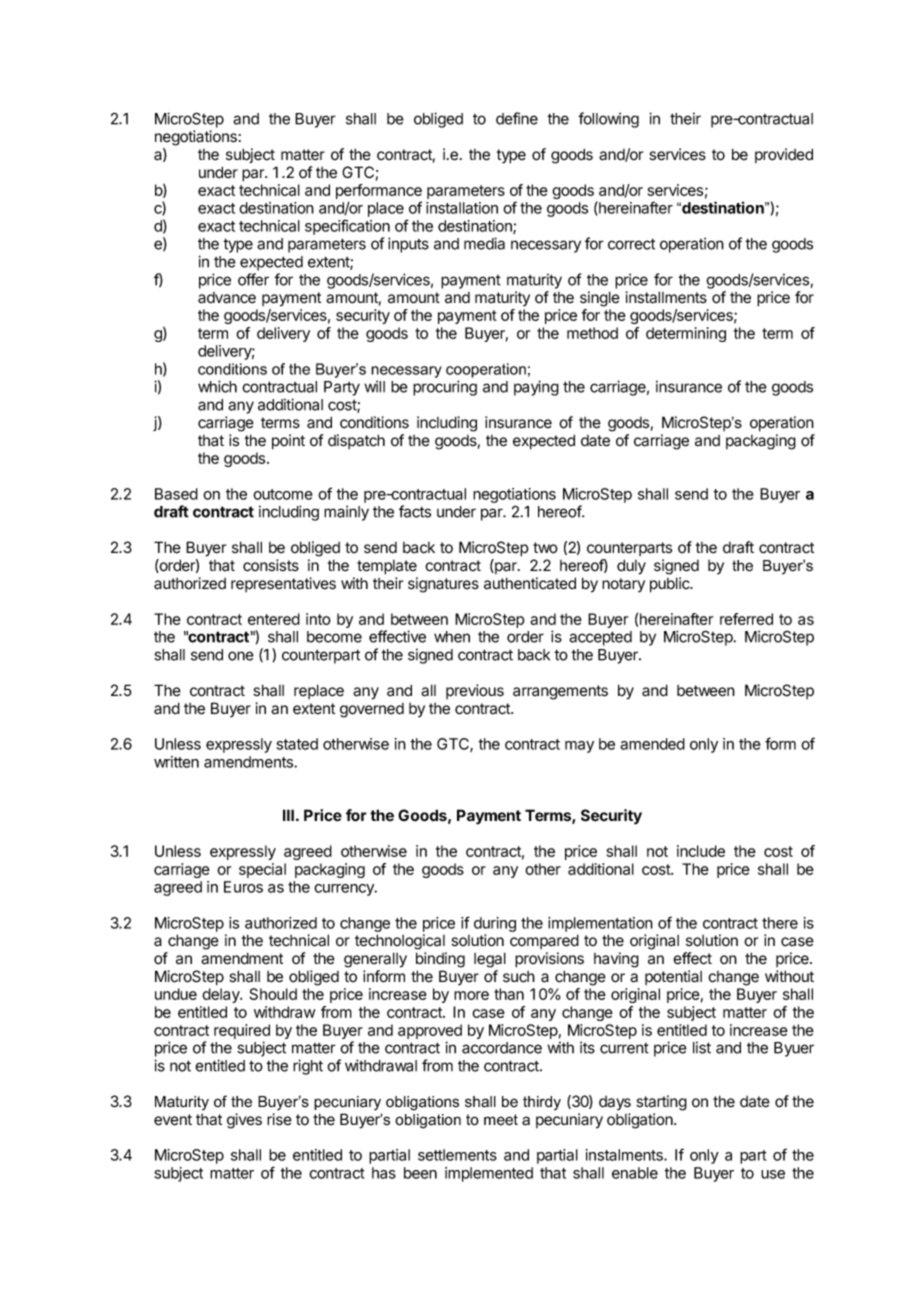  What do you see at coordinates (746, 619) in the screenshot?
I see `referred` at bounding box center [746, 619].
